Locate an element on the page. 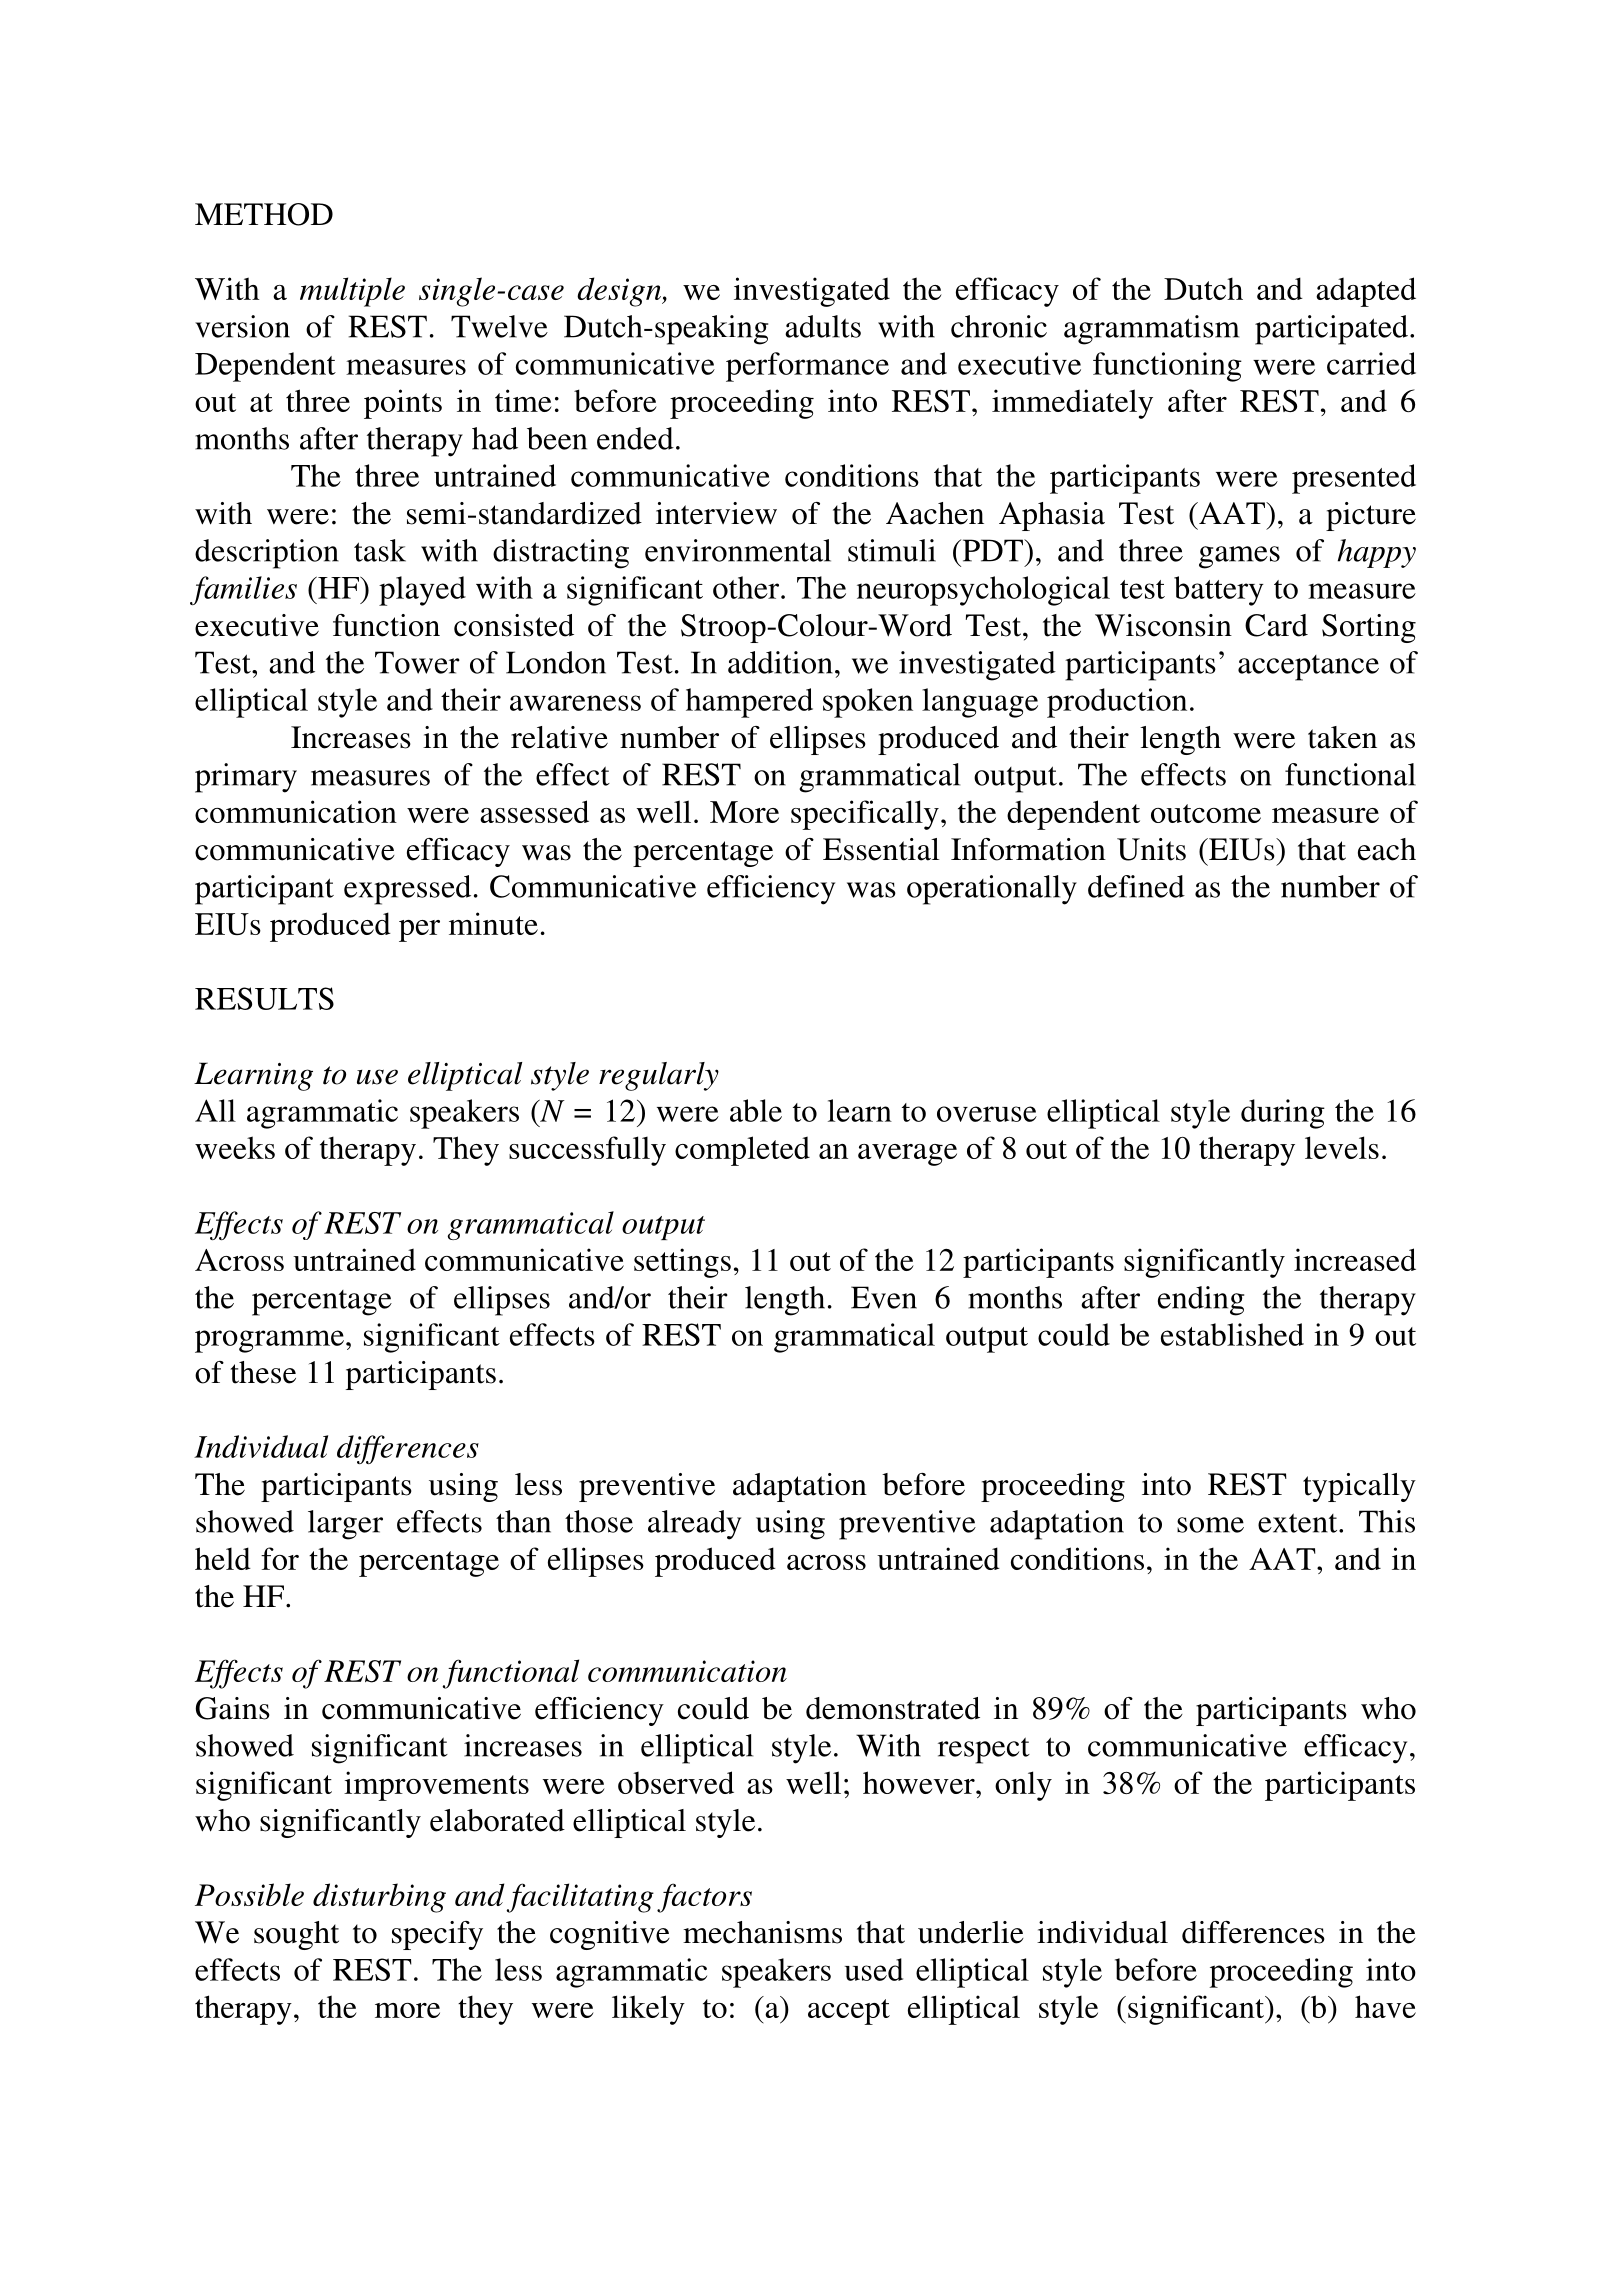 The height and width of the document is (2279, 1611). multiple is located at coordinates (352, 292).
